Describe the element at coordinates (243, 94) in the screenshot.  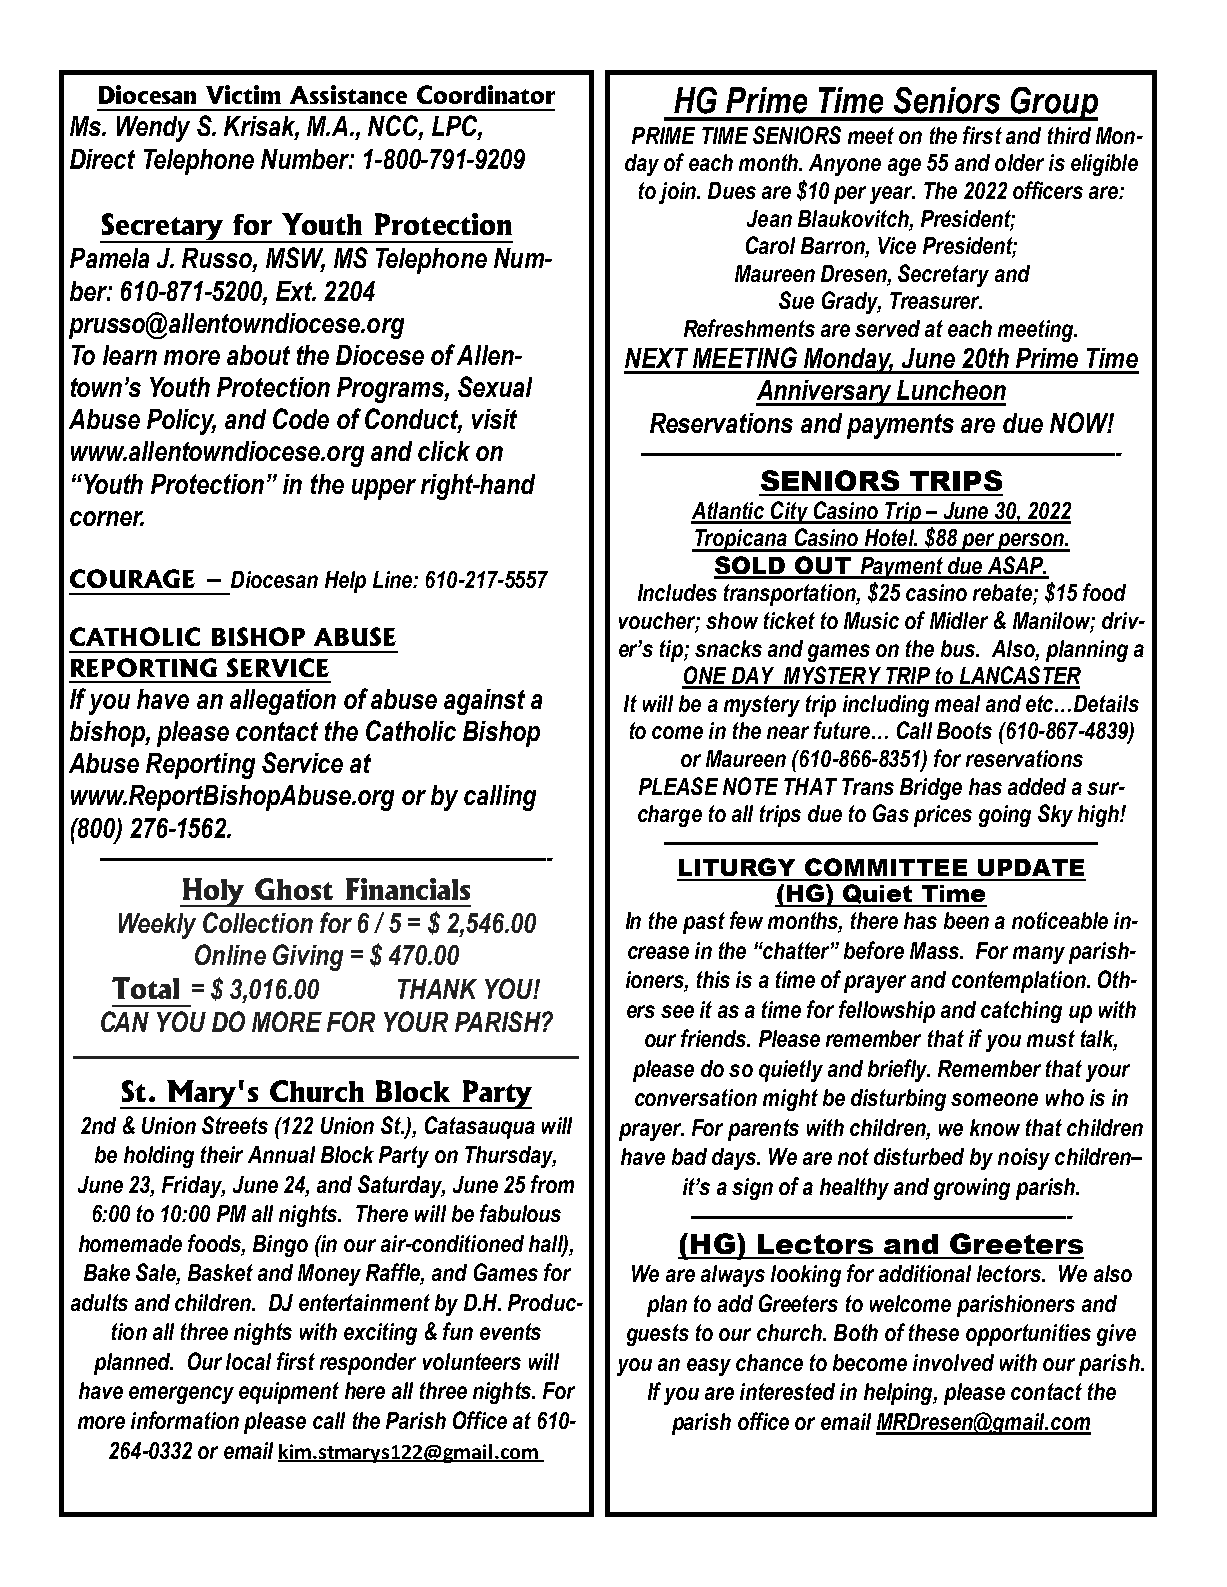
I see `Victim` at that location.
